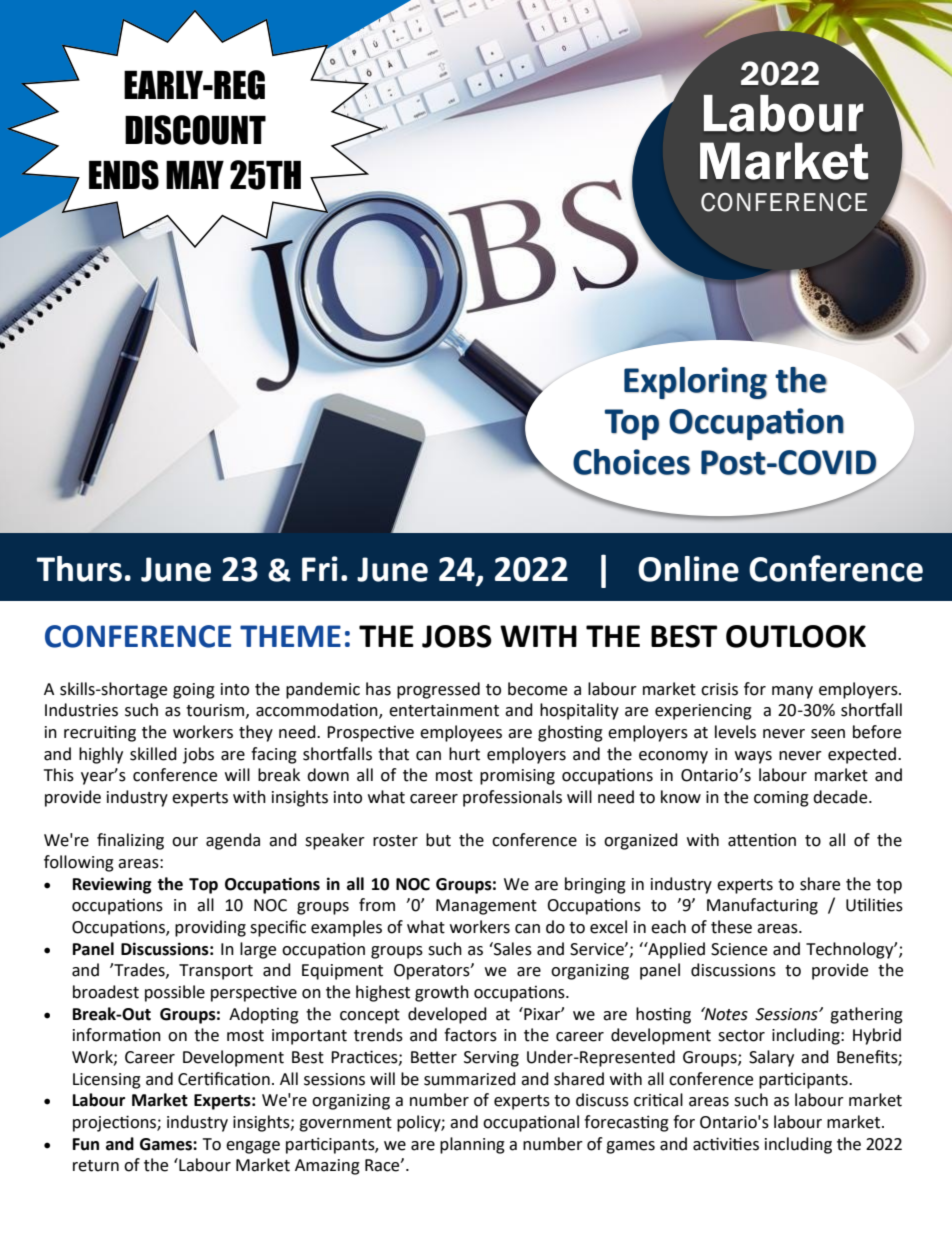 The image size is (952, 1233). I want to click on Thurs, so click(79, 569).
